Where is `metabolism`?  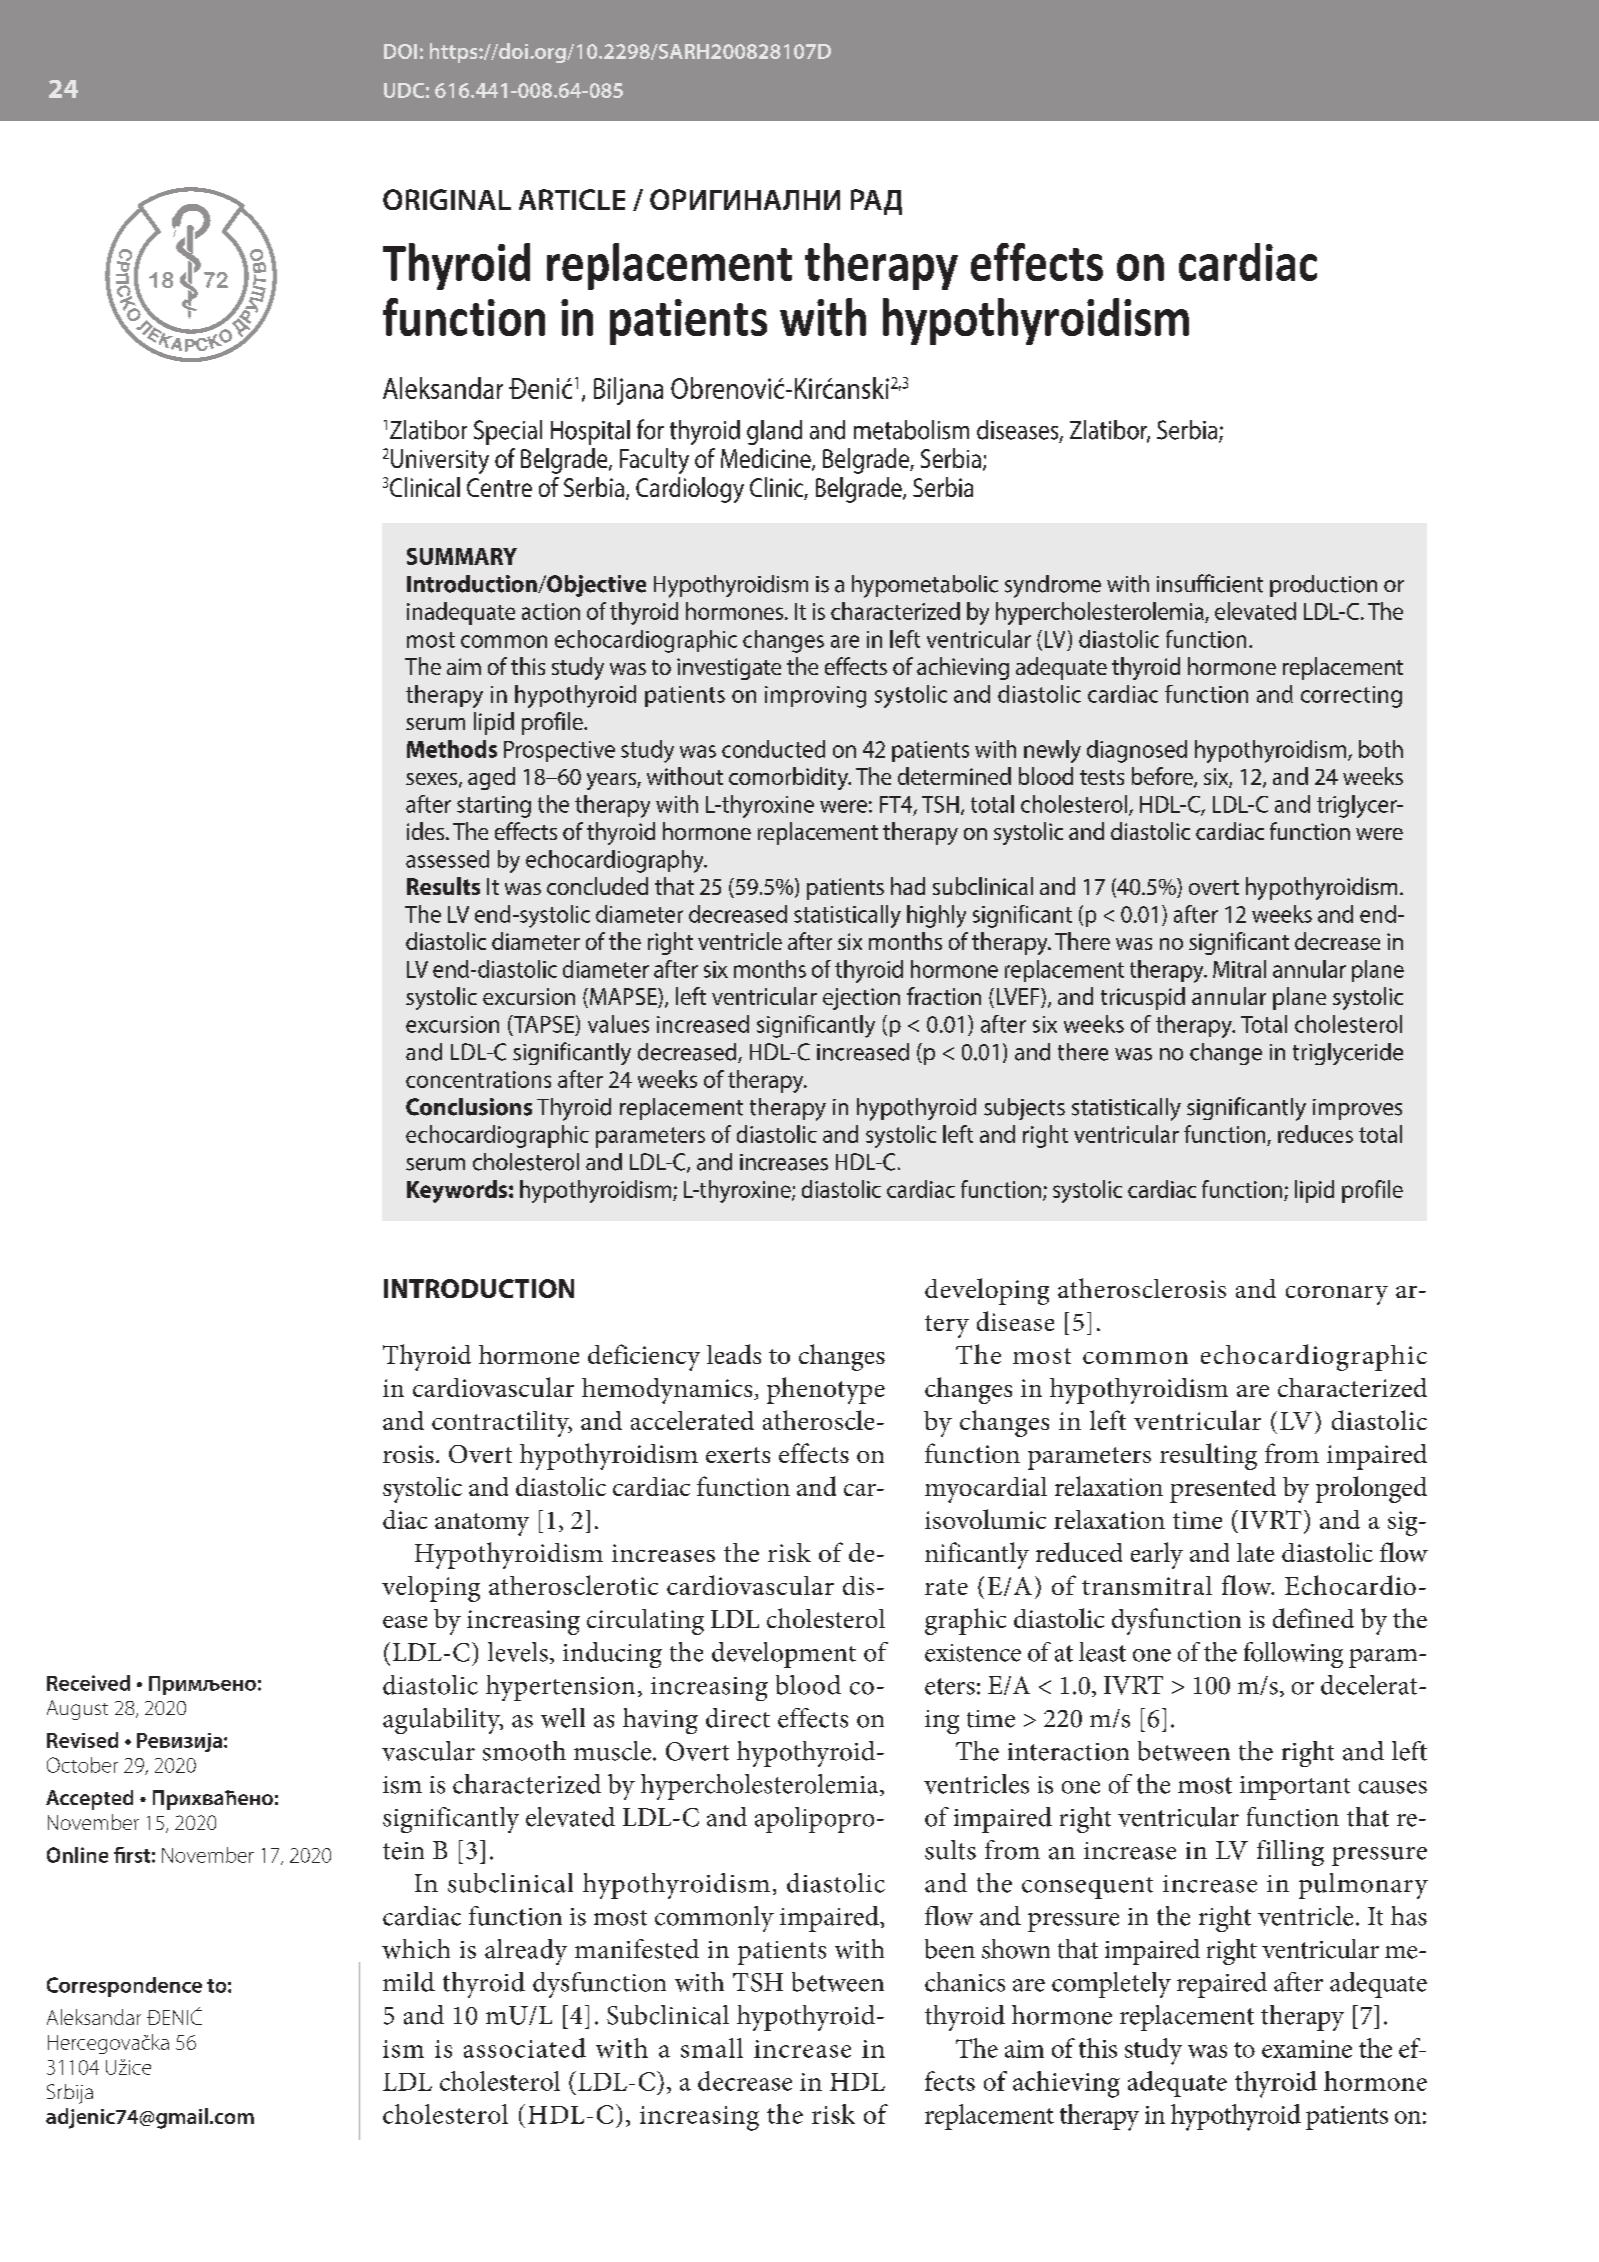 metabolism is located at coordinates (911, 430).
